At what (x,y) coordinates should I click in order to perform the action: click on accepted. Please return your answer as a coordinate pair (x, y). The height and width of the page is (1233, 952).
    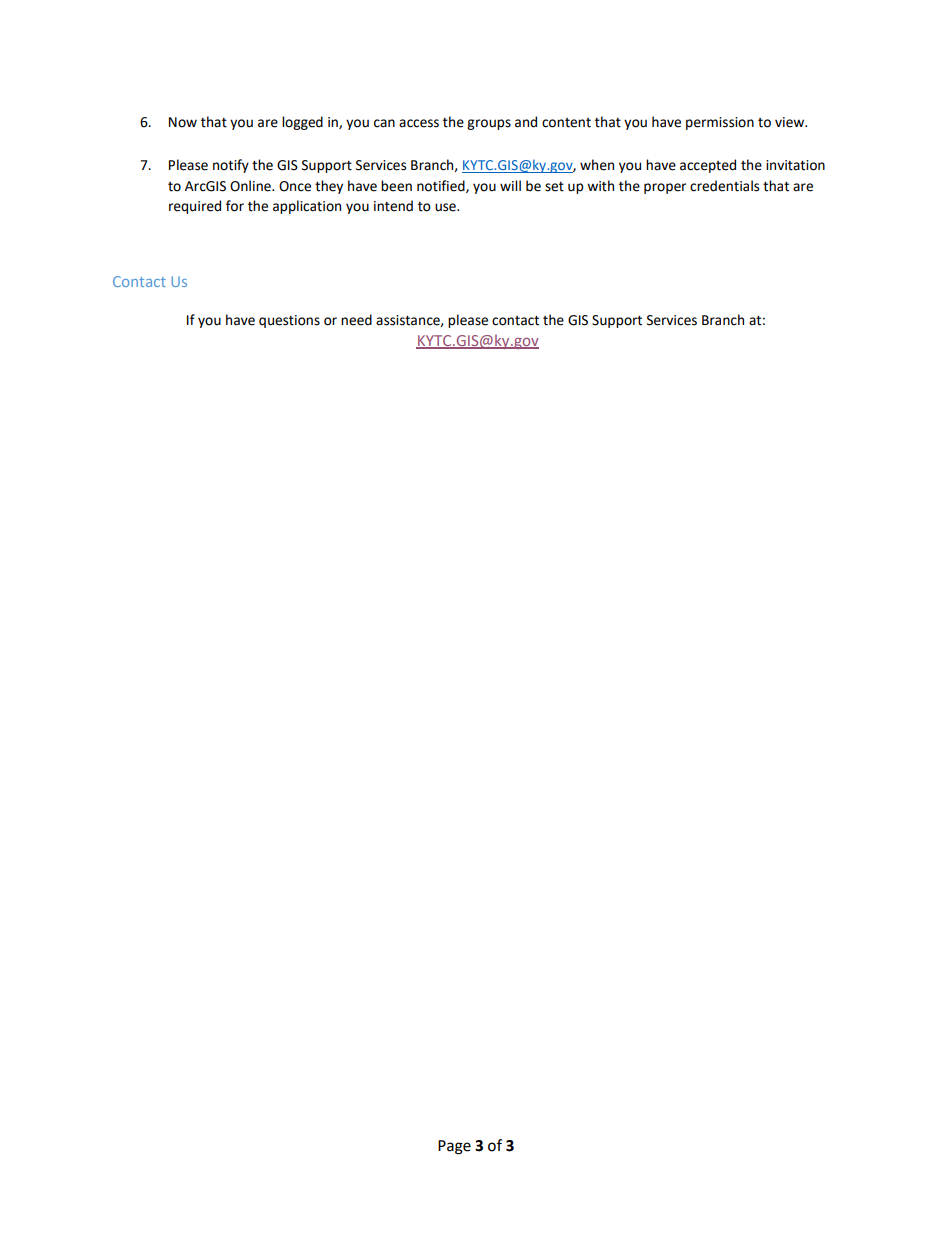
    Looking at the image, I should click on (708, 166).
